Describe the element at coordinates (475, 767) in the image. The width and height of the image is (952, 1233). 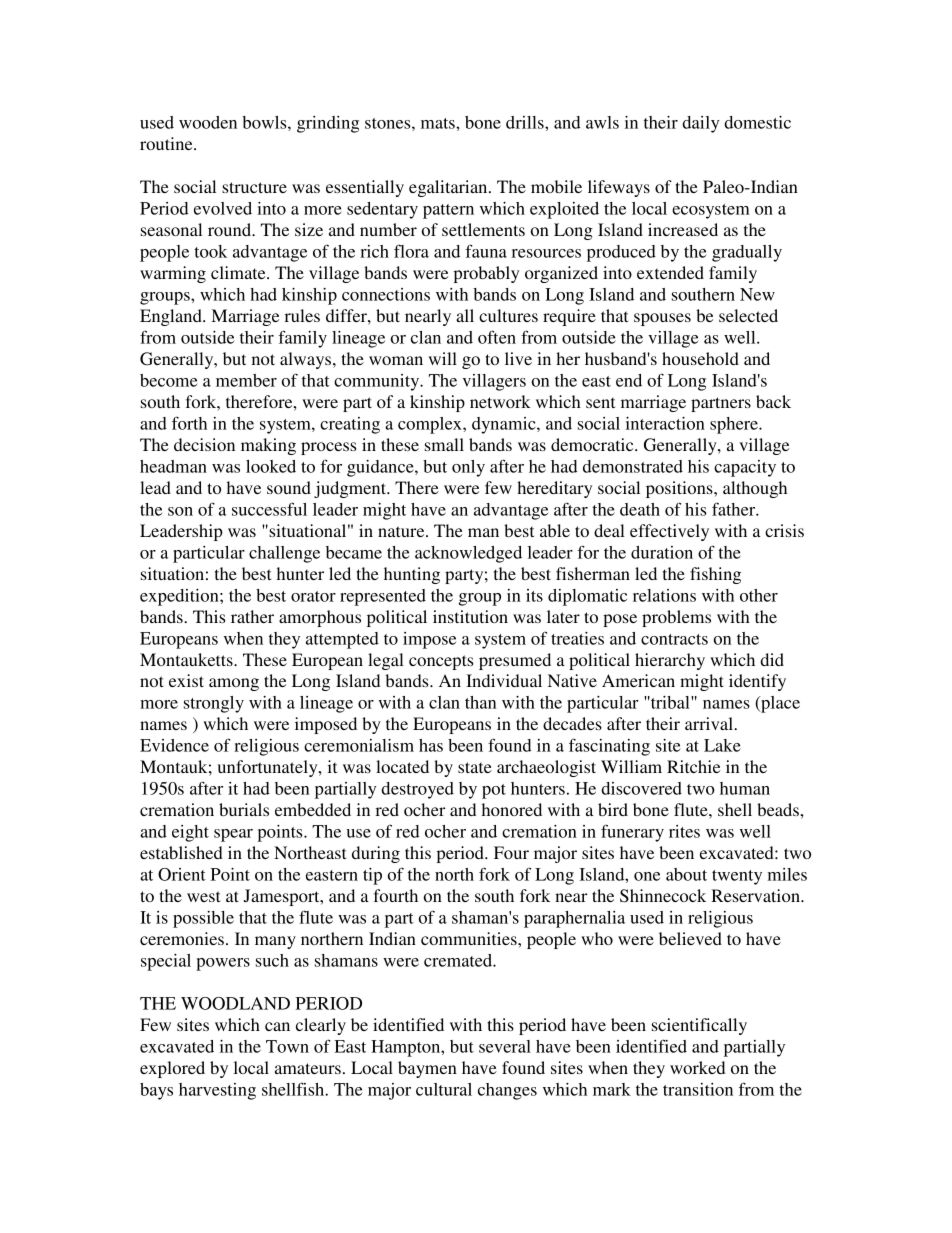
I see `state` at that location.
